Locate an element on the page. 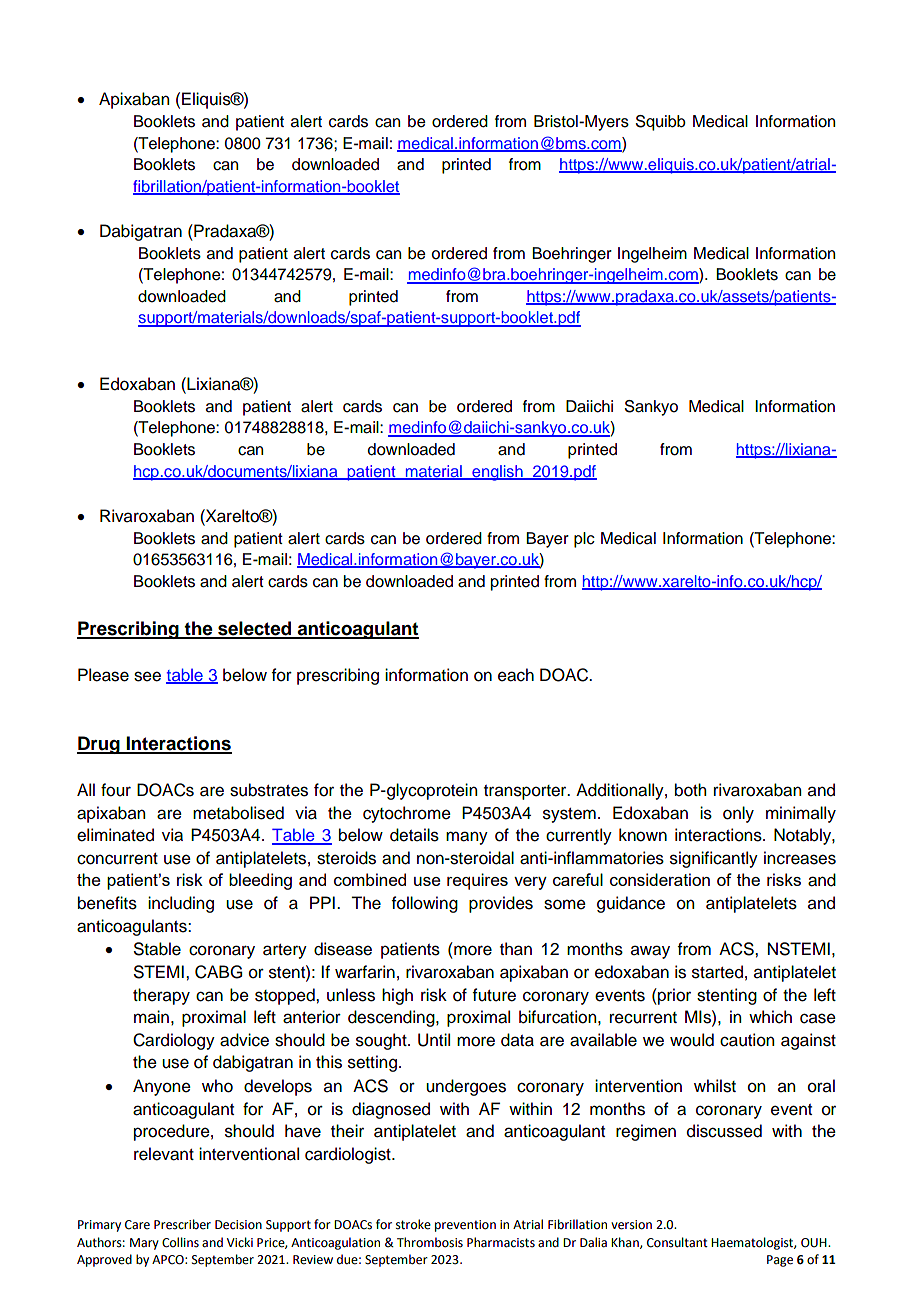 This image has height=1308, width=924. following is located at coordinates (425, 904).
